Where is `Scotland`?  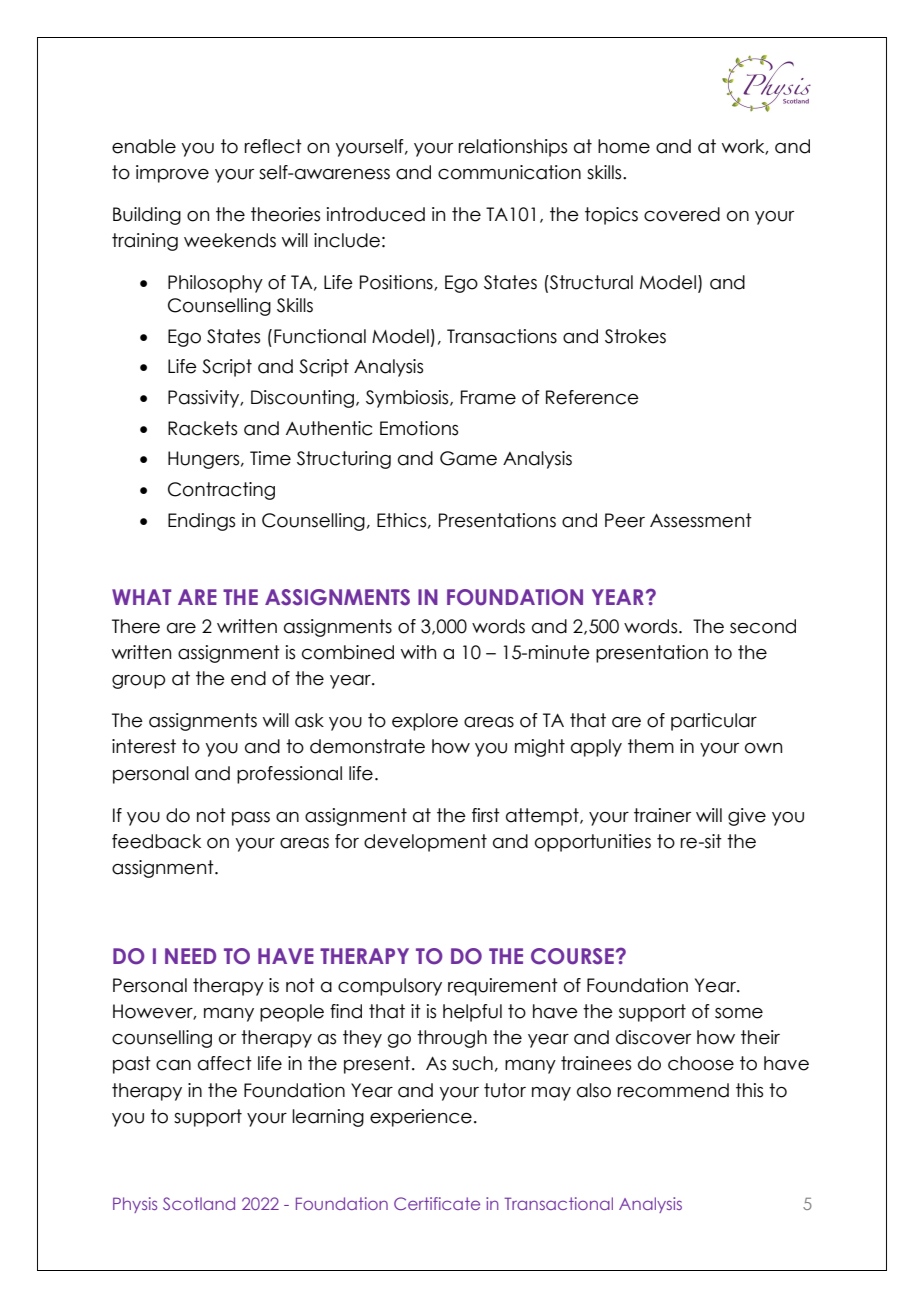 Scotland is located at coordinates (199, 1203).
